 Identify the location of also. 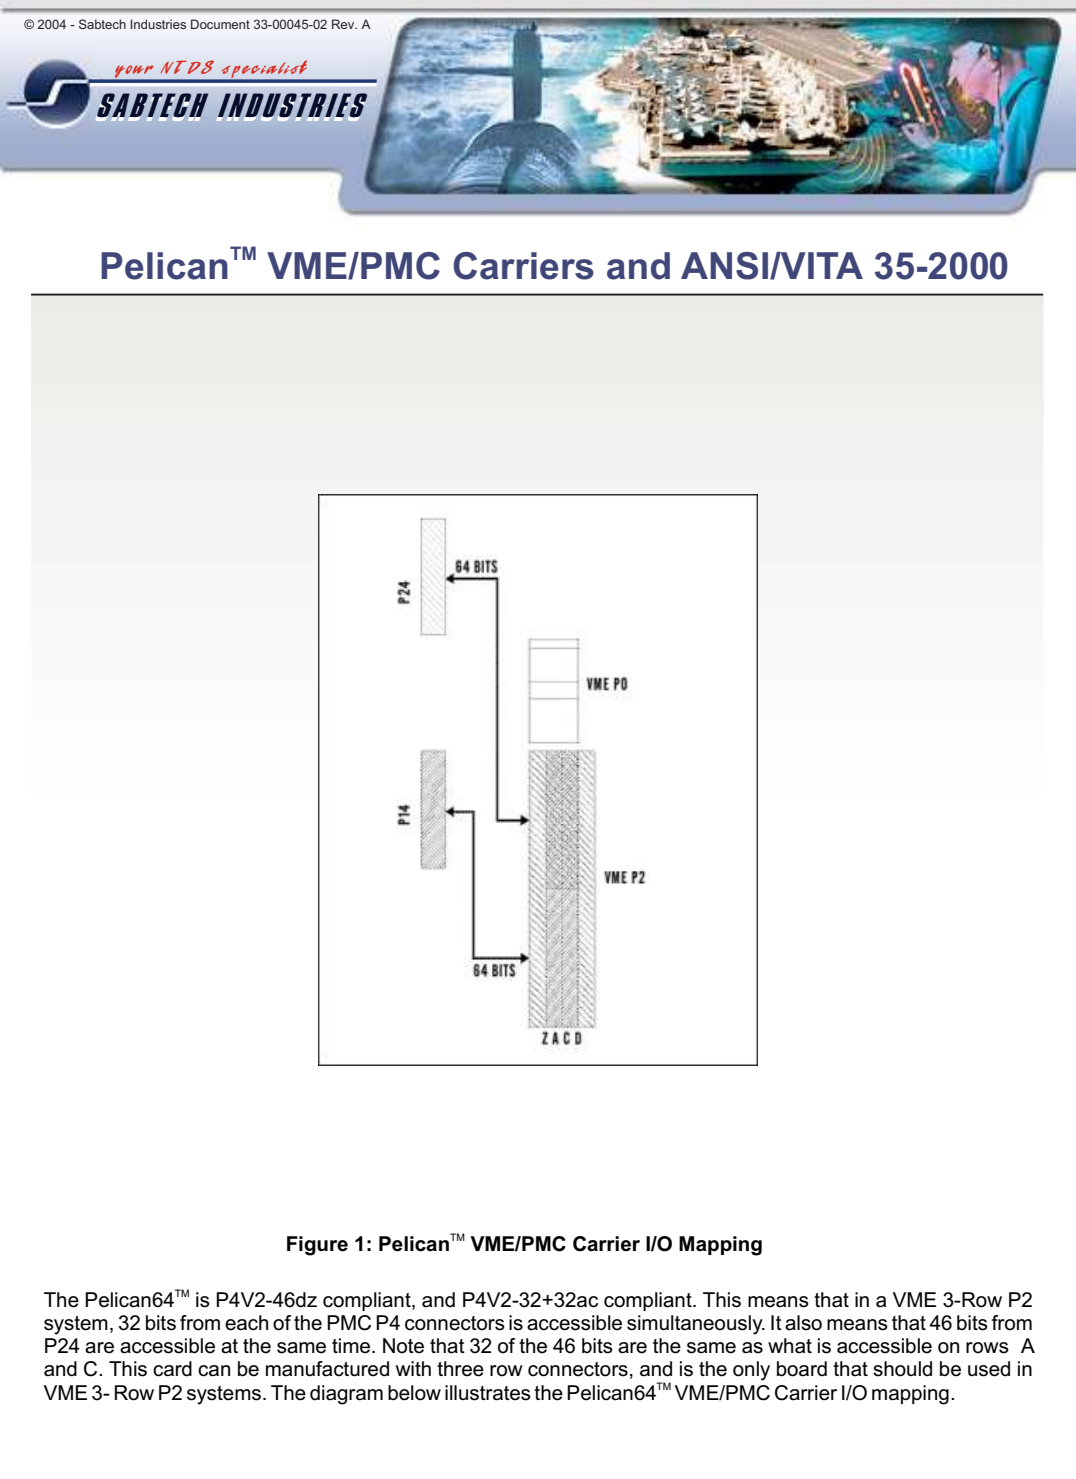
(803, 1323).
